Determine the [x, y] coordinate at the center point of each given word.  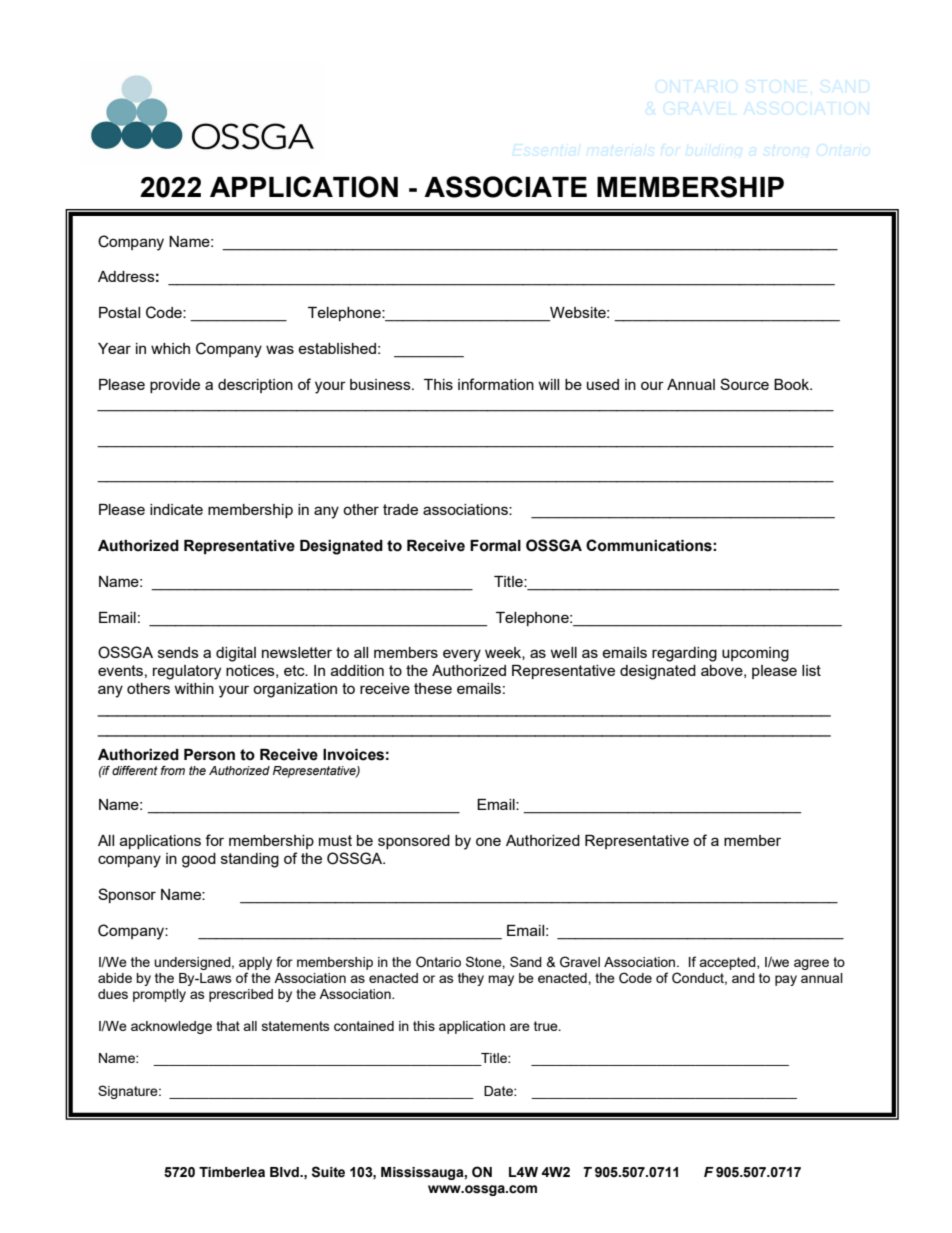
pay [786, 980]
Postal [119, 312]
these [433, 688]
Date [499, 1091]
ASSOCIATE [505, 187]
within [194, 688]
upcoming [755, 654]
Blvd [285, 1172]
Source [744, 384]
